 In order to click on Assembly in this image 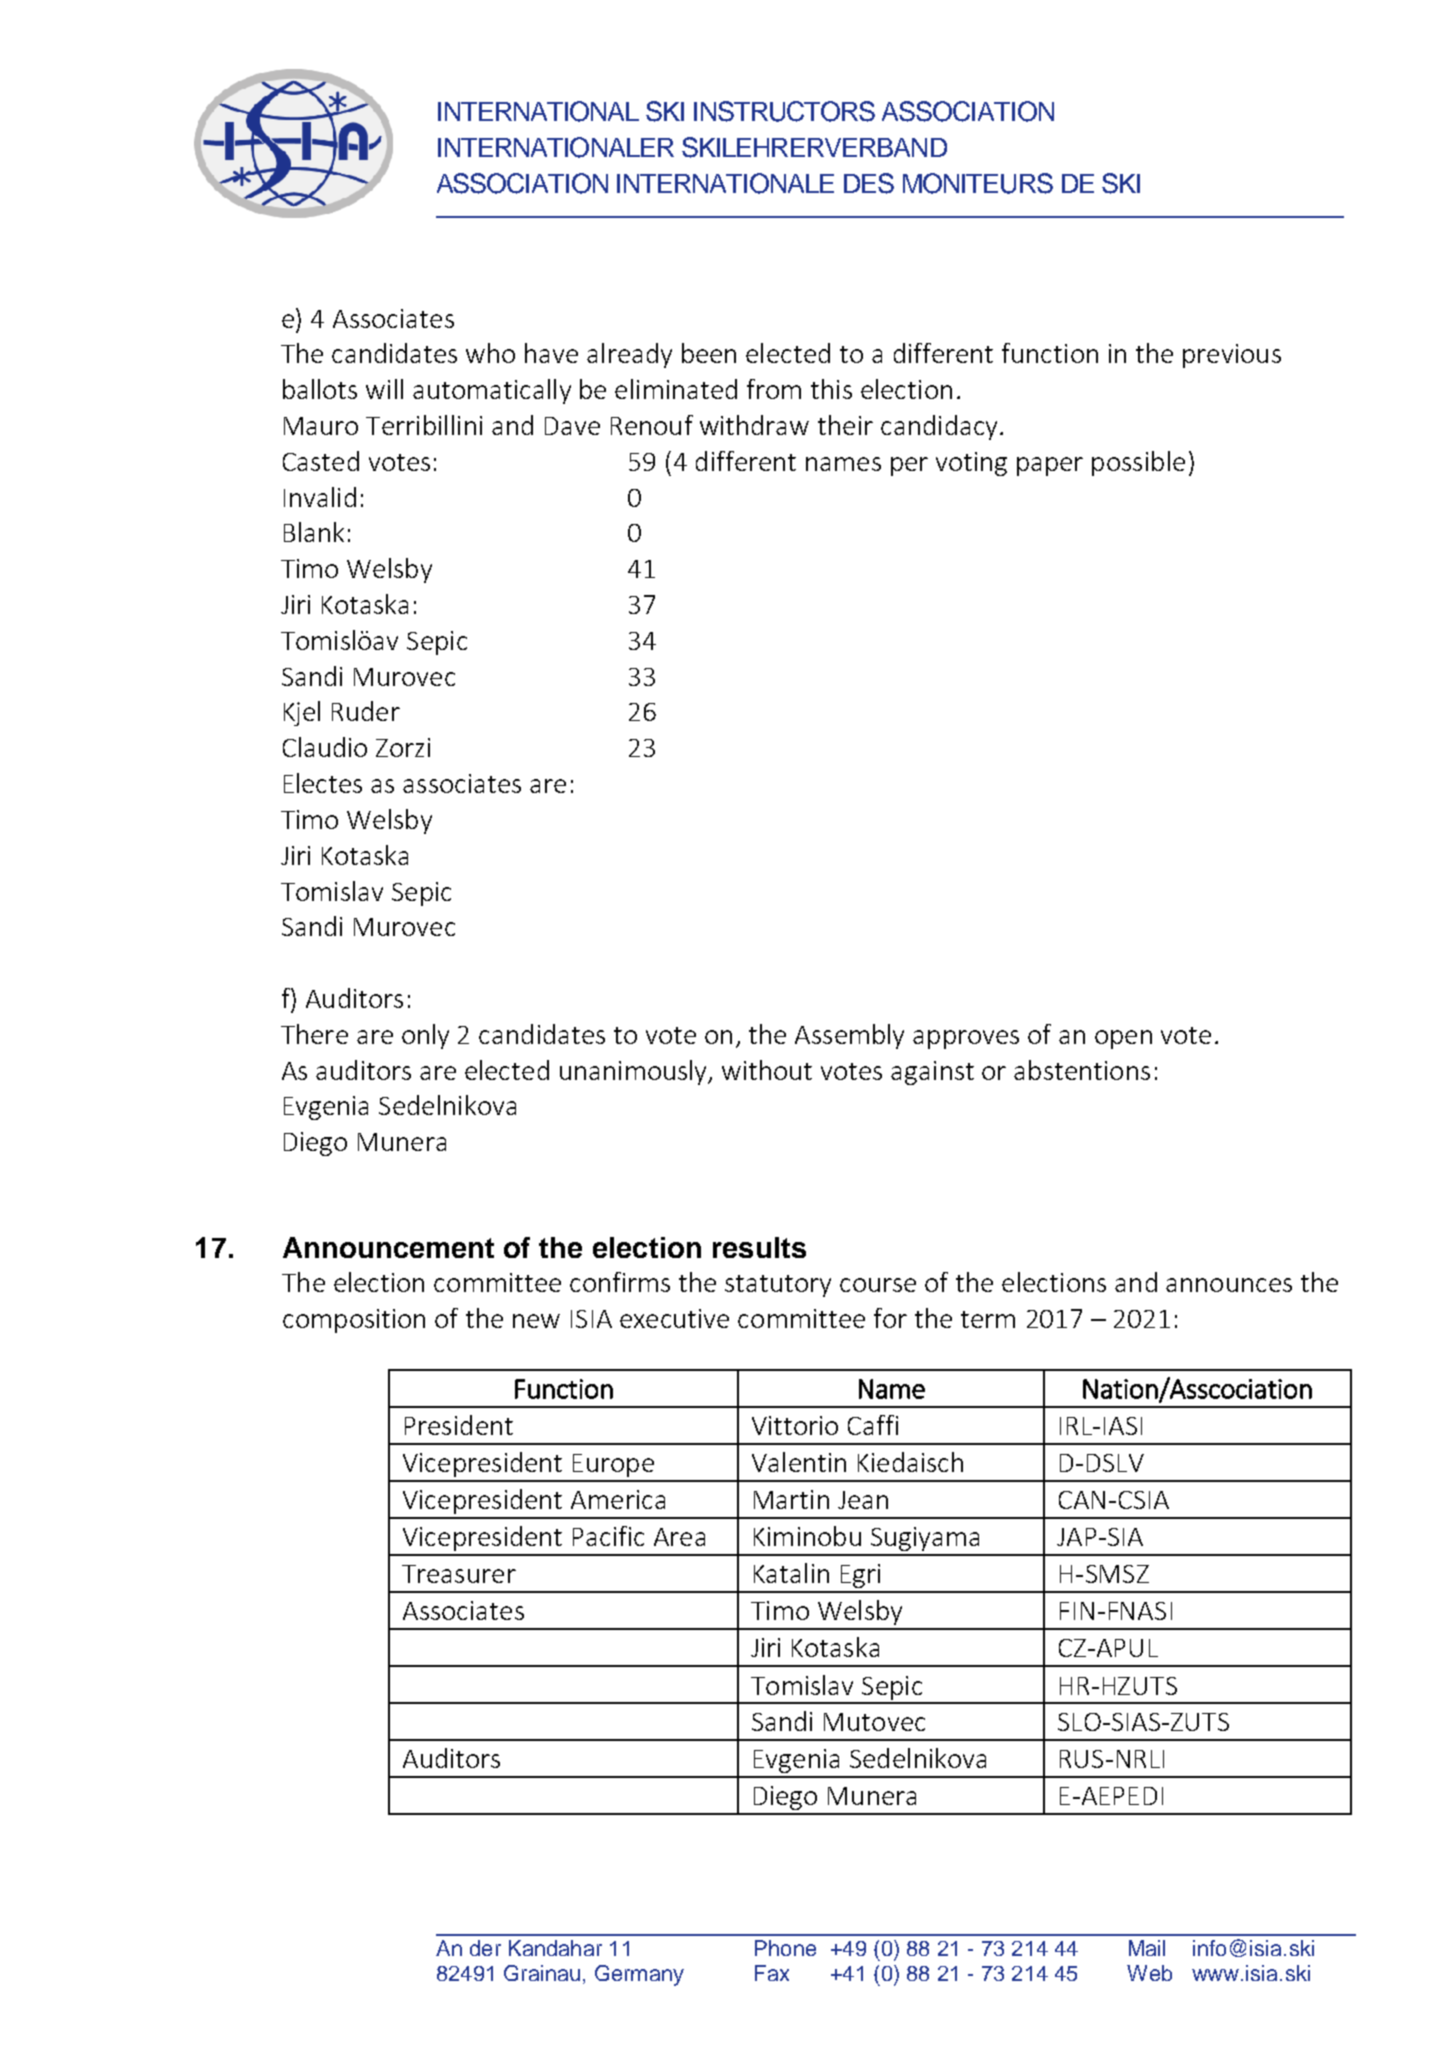, I will do `click(849, 1036)`.
